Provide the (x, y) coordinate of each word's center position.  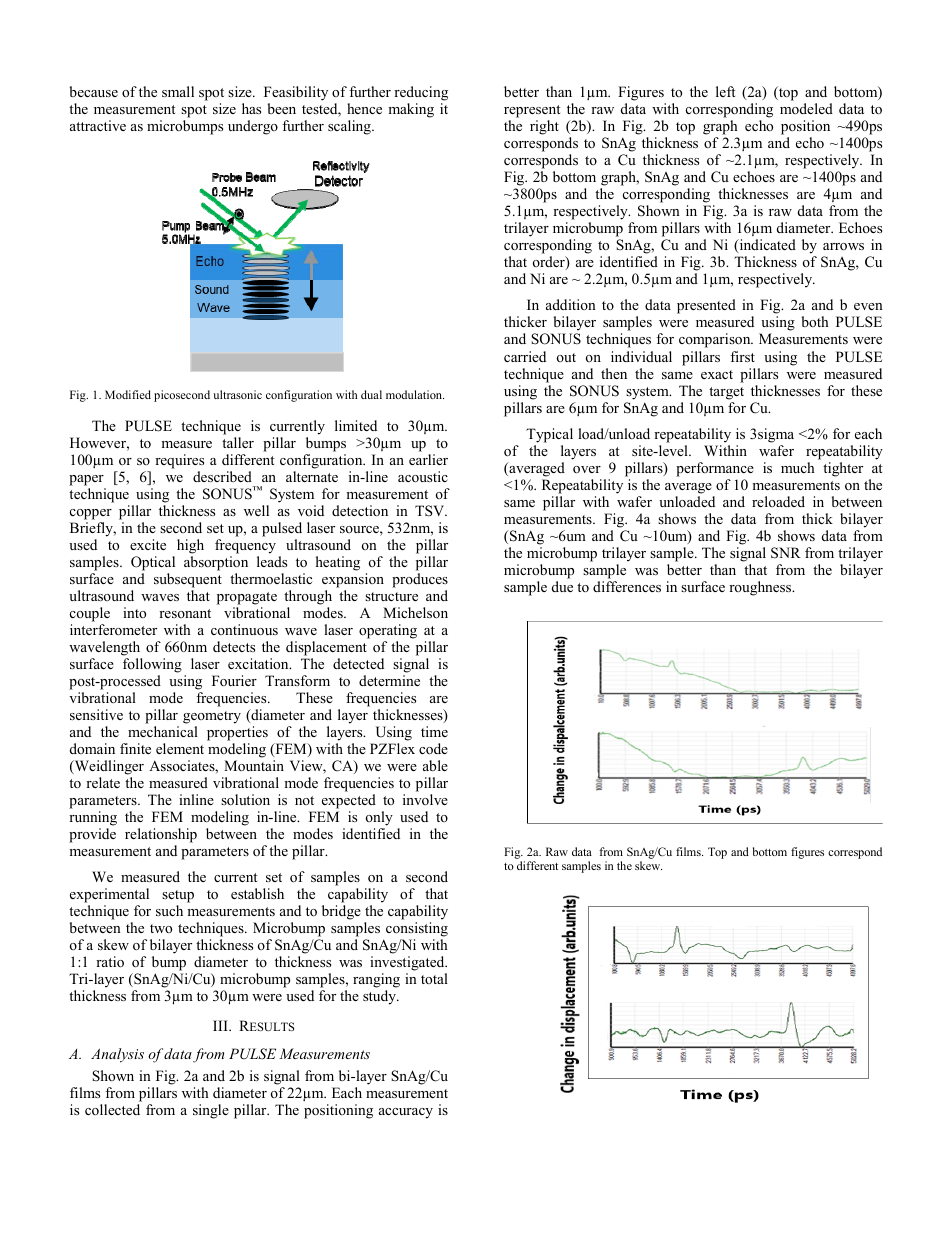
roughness (761, 588)
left (725, 91)
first (742, 356)
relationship (161, 835)
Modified (128, 394)
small (178, 91)
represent (532, 111)
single (211, 1111)
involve (425, 799)
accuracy (406, 1113)
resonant (185, 613)
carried (525, 356)
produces (420, 580)
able (435, 765)
